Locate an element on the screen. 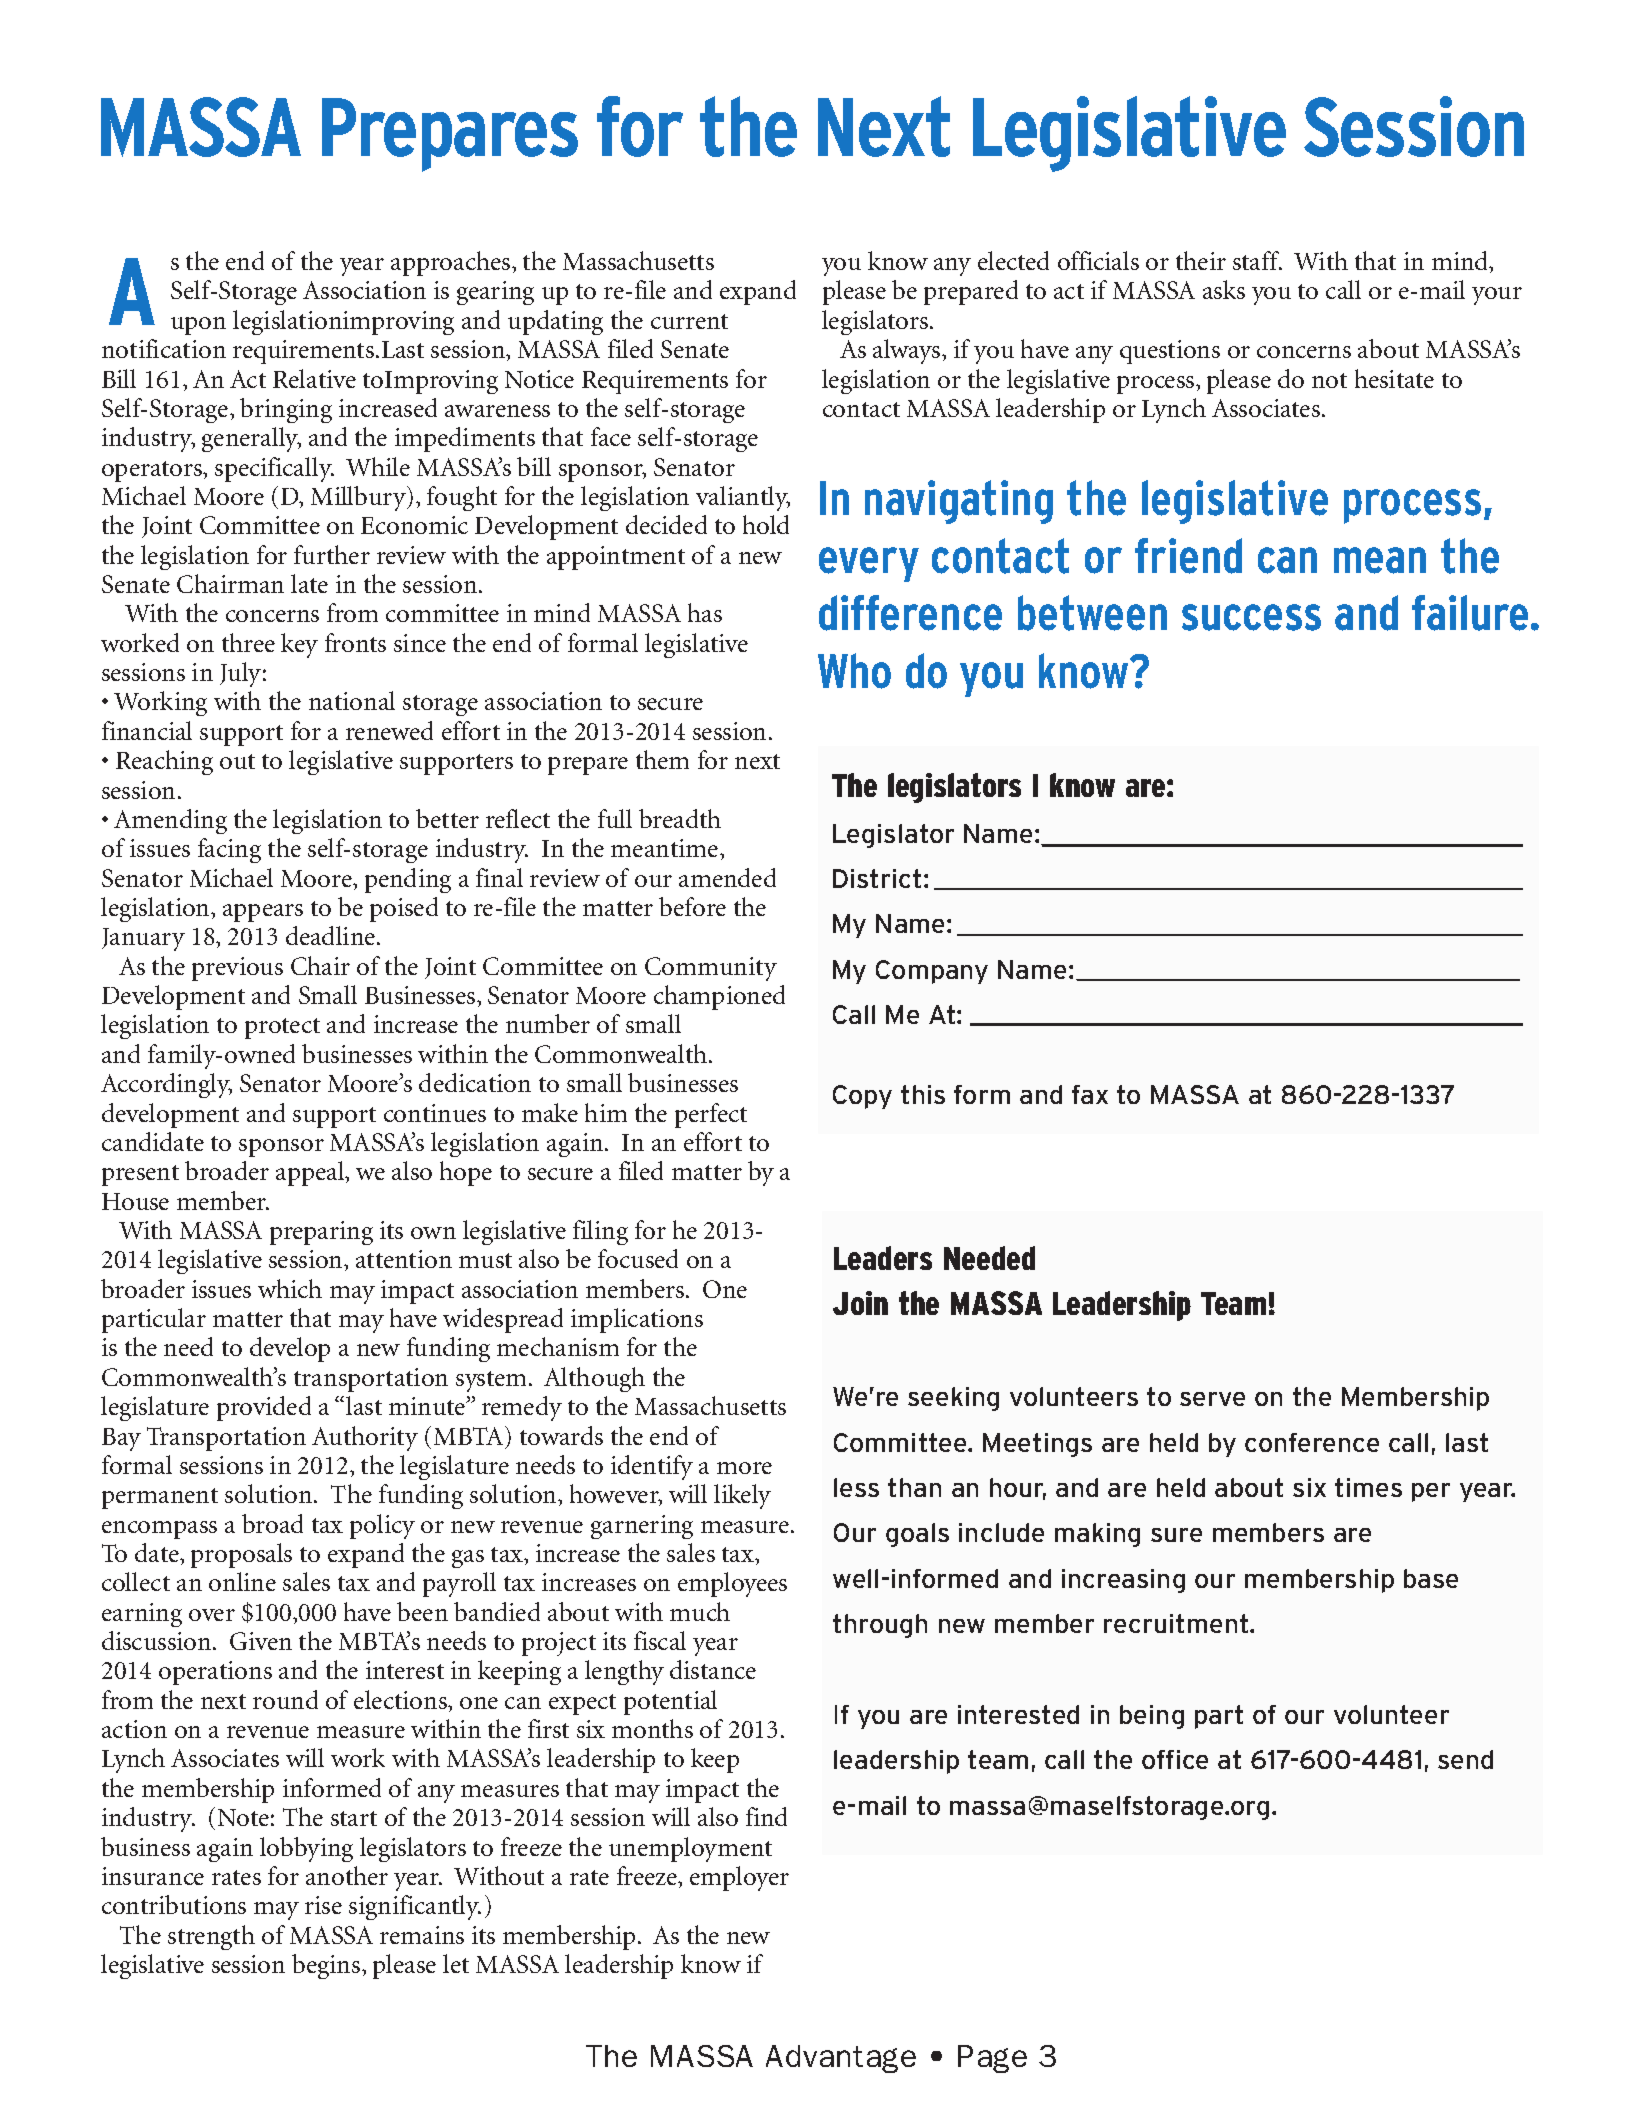  national is located at coordinates (352, 700).
